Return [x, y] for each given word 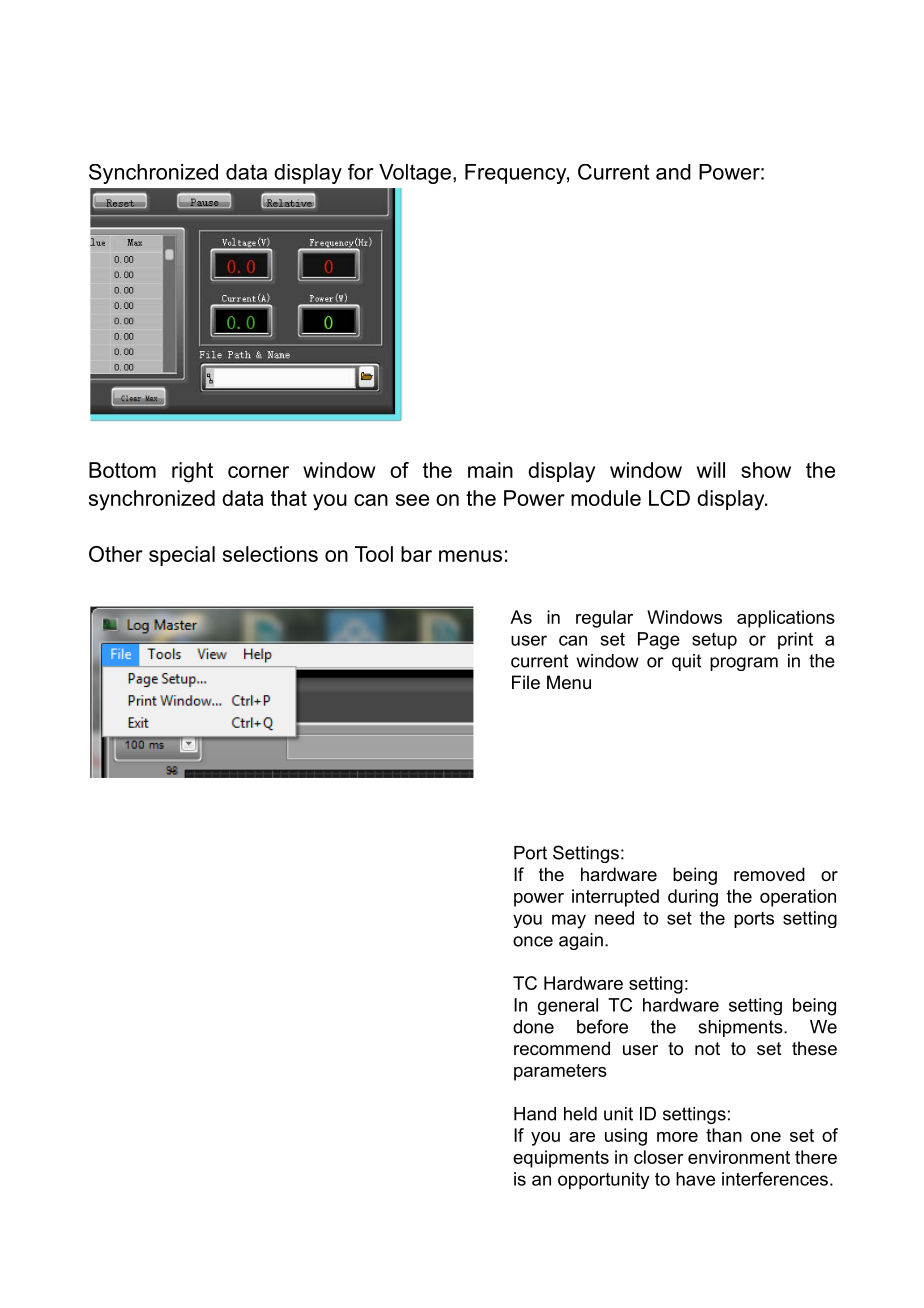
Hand [535, 1114]
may [569, 921]
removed [769, 874]
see [412, 500]
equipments [561, 1159]
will [711, 470]
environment [739, 1157]
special [182, 556]
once [533, 941]
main [490, 470]
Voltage [415, 174]
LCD [669, 498]
